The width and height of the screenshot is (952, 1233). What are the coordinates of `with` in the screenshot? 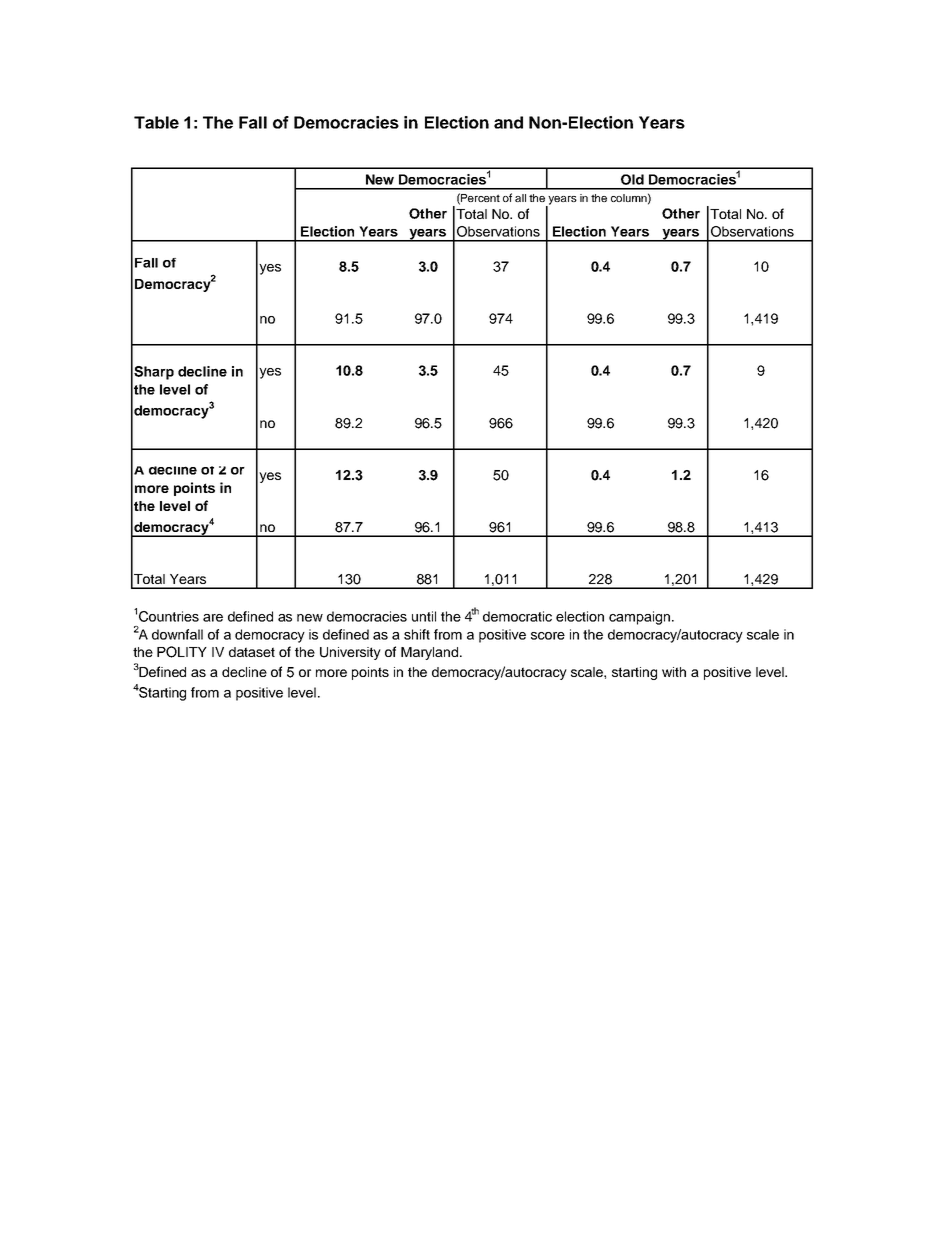 It's located at (674, 672).
